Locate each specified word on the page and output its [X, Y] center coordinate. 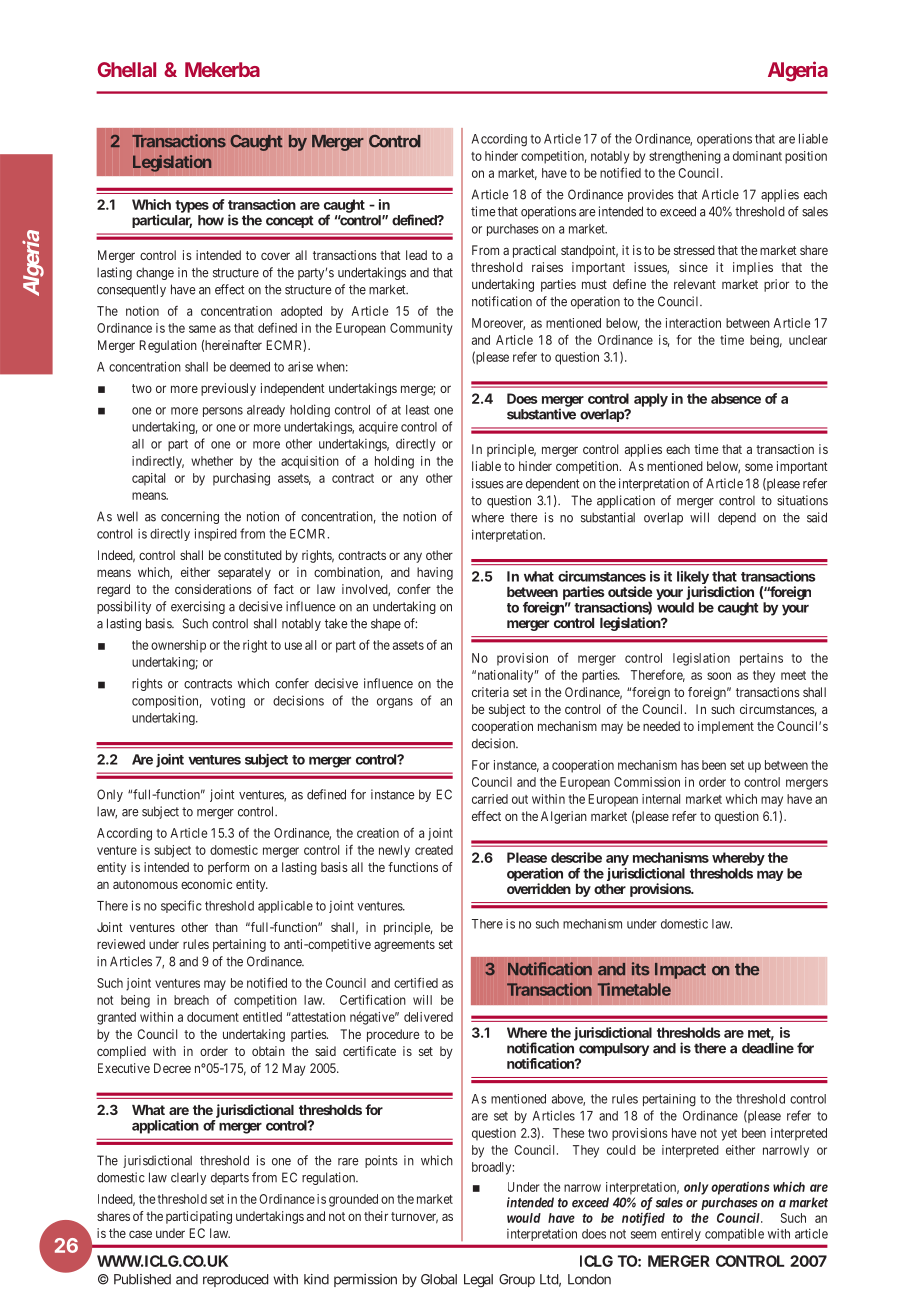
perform [228, 868]
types [192, 208]
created [434, 850]
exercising [198, 607]
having [435, 573]
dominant [757, 156]
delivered [428, 1017]
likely [693, 579]
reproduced [235, 1280]
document [213, 1017]
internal [661, 799]
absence [736, 398]
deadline [768, 1048]
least [417, 410]
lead [416, 255]
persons [223, 412]
